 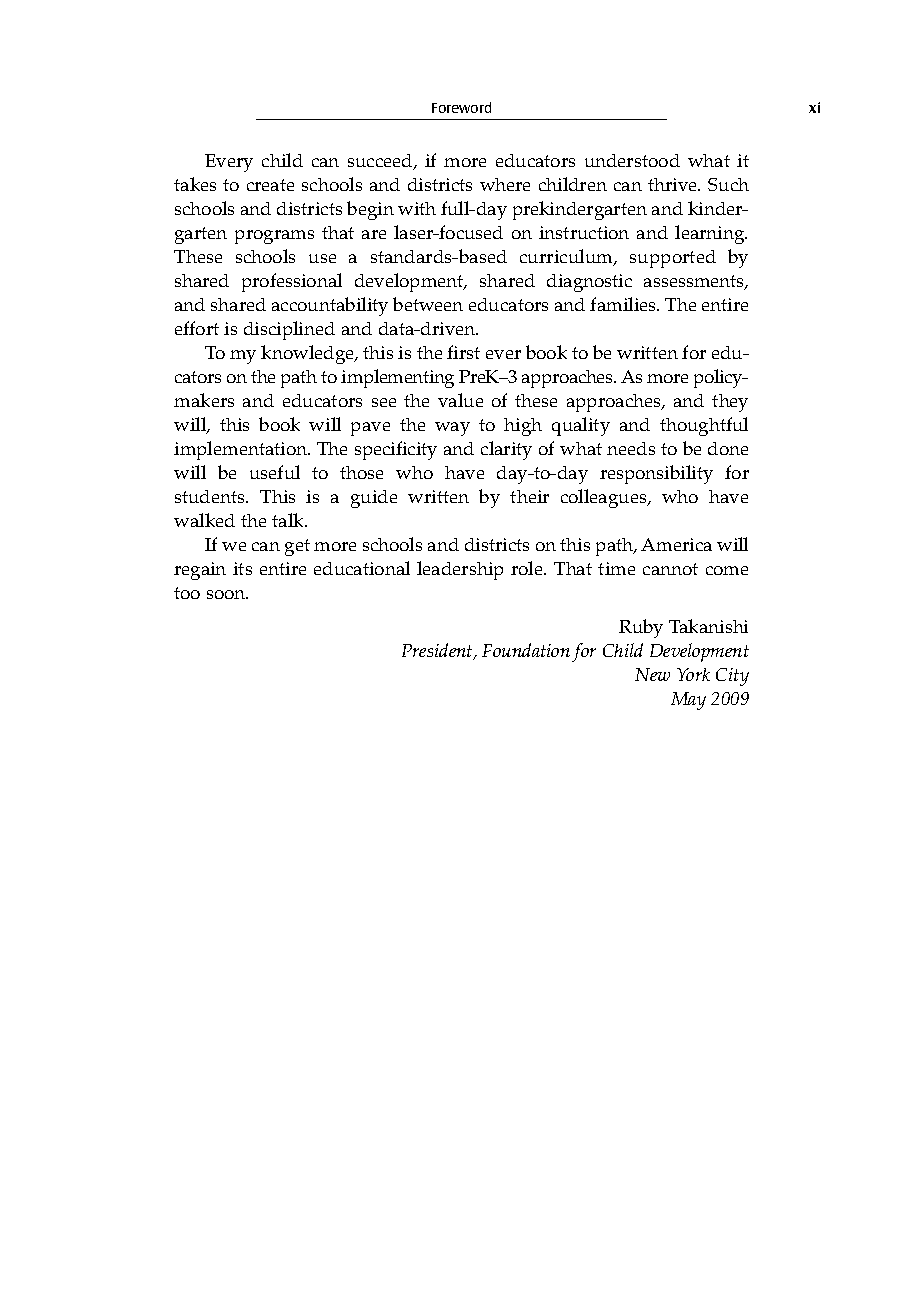 What do you see at coordinates (227, 594) in the document?
I see `soon` at bounding box center [227, 594].
